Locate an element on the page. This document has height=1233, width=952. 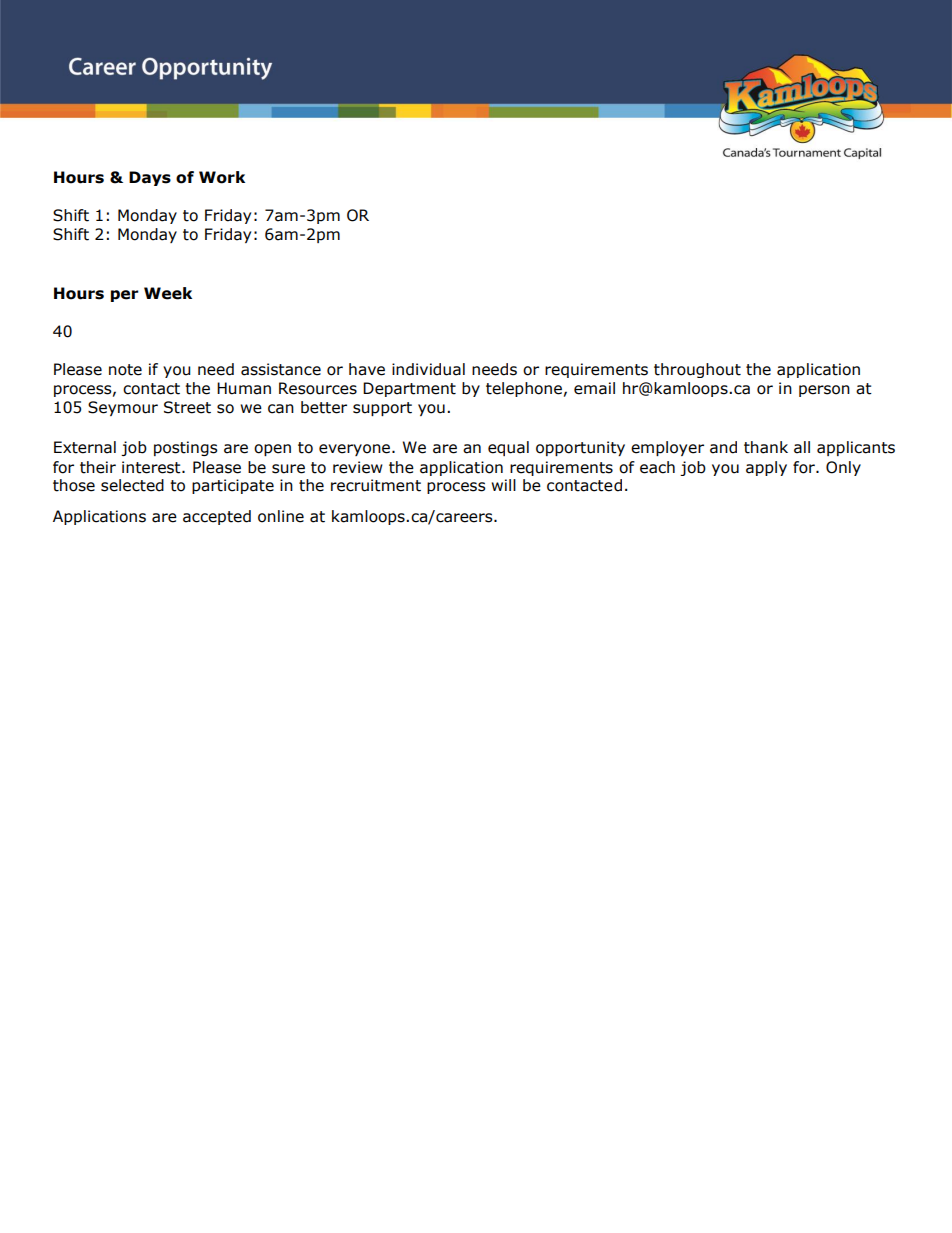
have is located at coordinates (367, 369).
